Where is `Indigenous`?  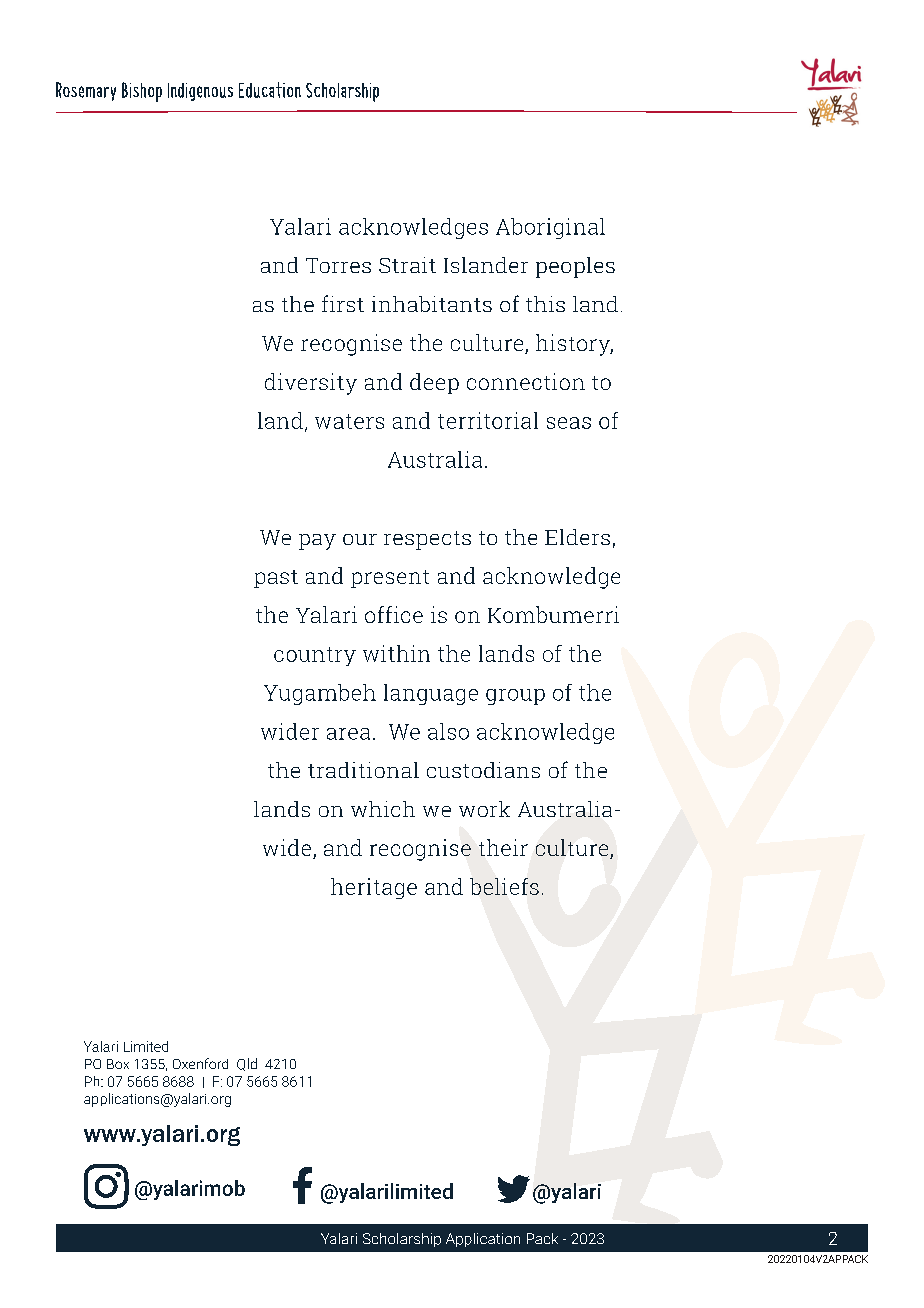 Indigenous is located at coordinates (200, 92).
